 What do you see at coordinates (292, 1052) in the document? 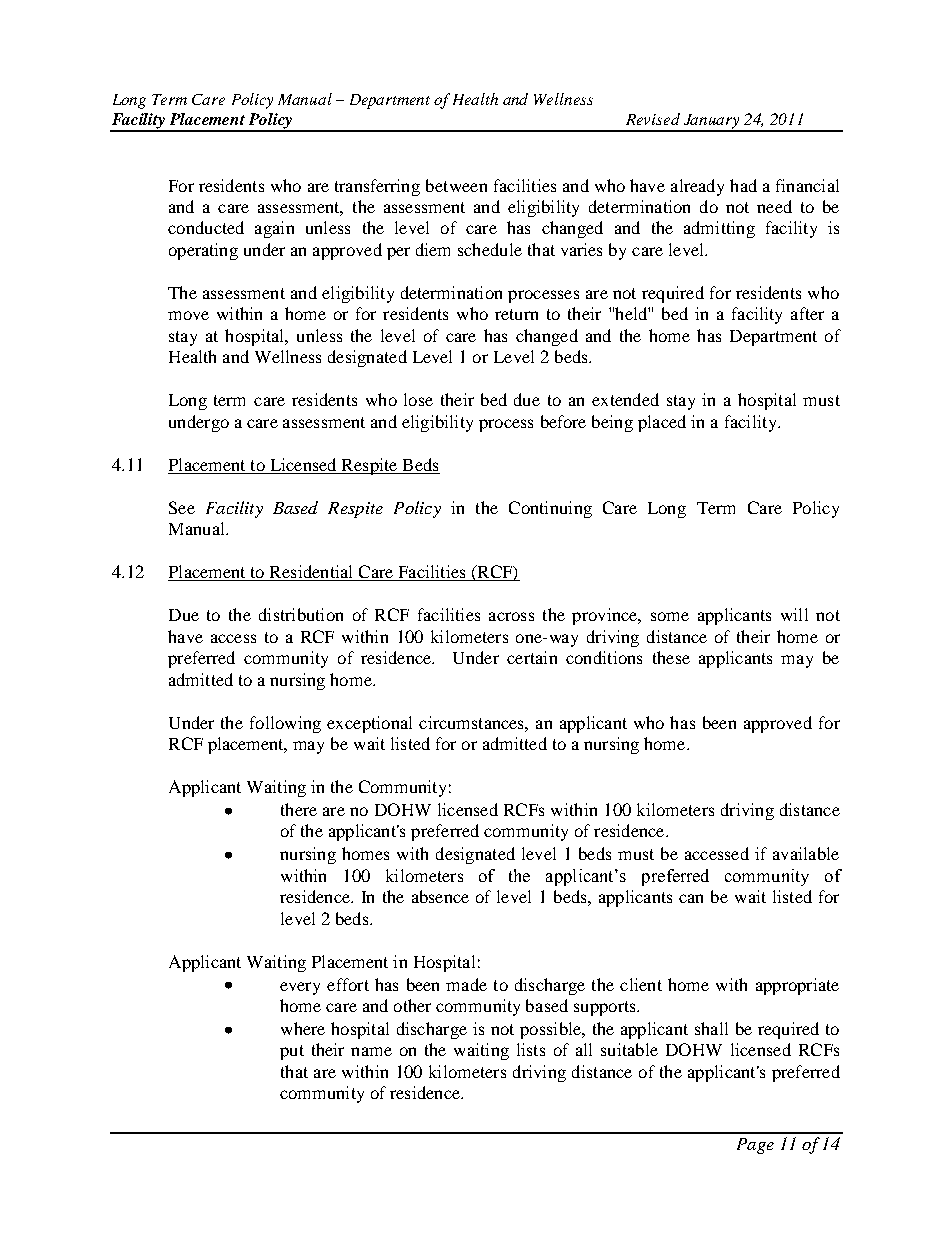
I see `put` at bounding box center [292, 1052].
